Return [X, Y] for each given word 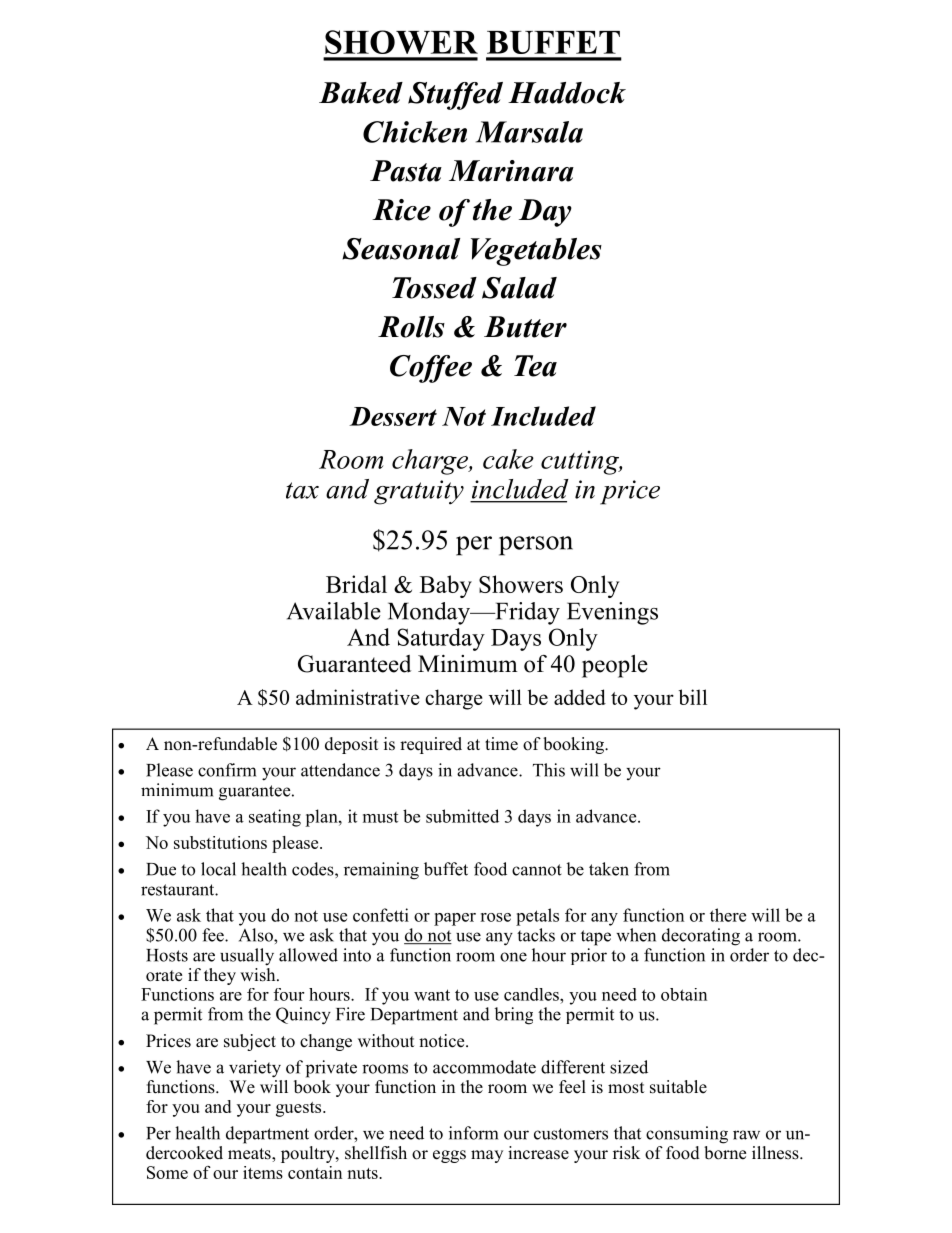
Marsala [529, 132]
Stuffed [455, 96]
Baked [361, 93]
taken [609, 869]
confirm [227, 770]
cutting [581, 463]
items [263, 1172]
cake [508, 459]
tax [302, 490]
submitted [462, 816]
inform [473, 1133]
